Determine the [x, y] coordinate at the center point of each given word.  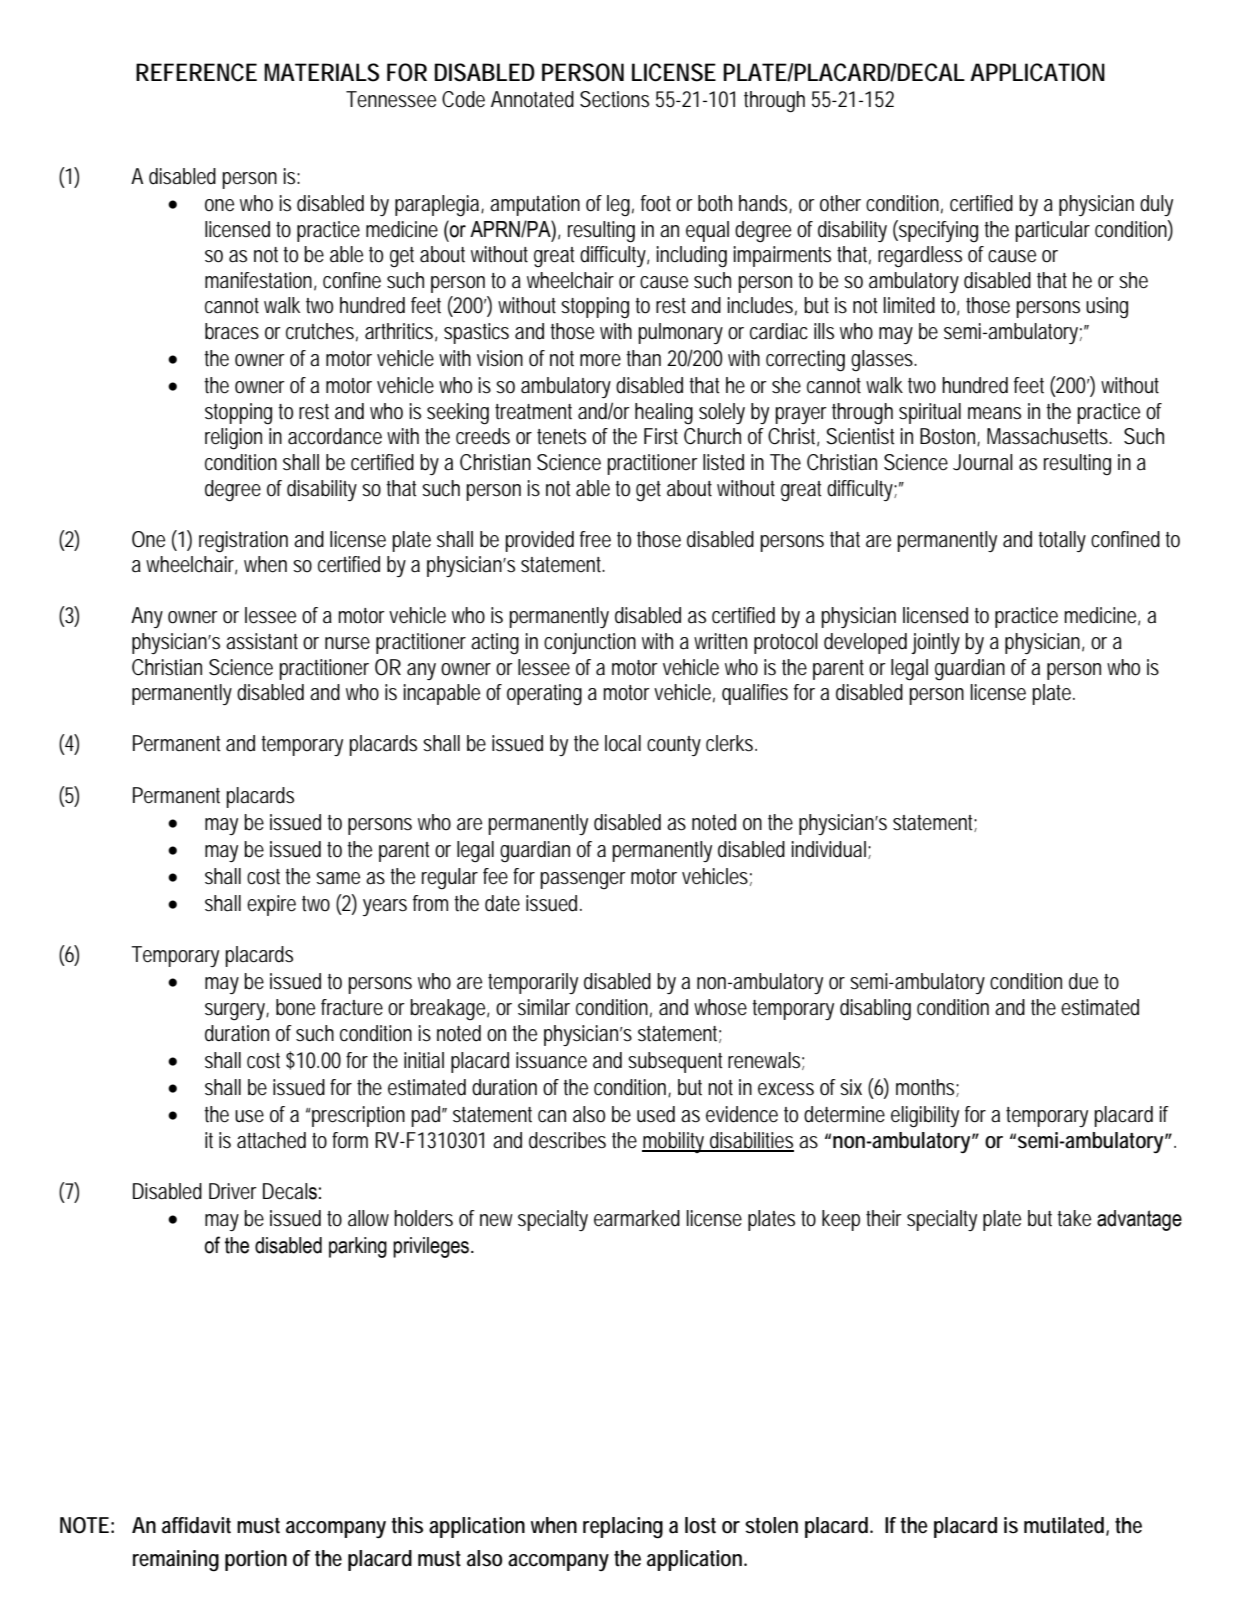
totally [1062, 541]
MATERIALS [321, 72]
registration [243, 542]
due [1083, 981]
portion [256, 1560]
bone [295, 1007]
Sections [614, 99]
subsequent [675, 1062]
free [595, 539]
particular [1052, 231]
